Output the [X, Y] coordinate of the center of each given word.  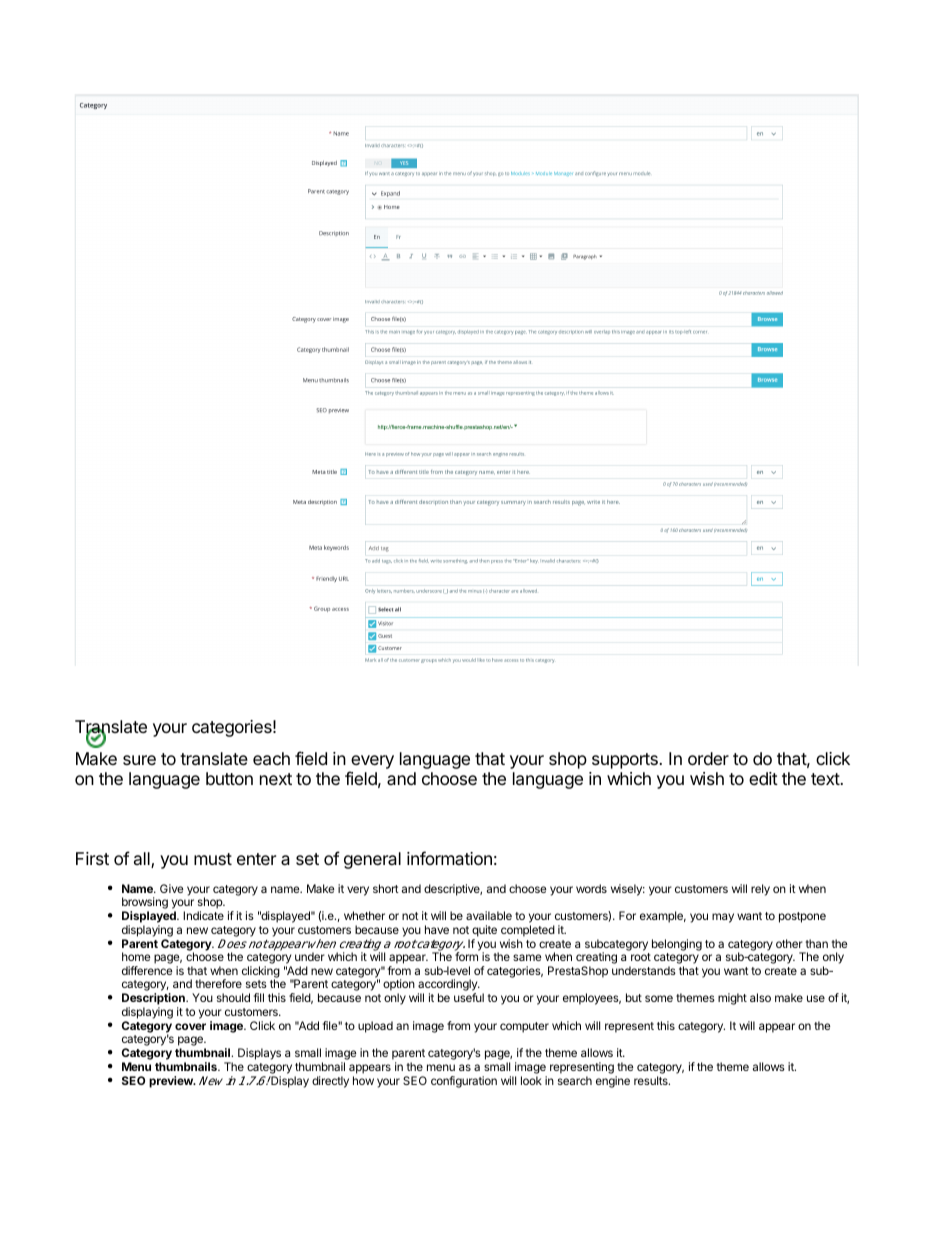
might [732, 999]
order [708, 758]
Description [154, 1000]
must [213, 859]
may [723, 918]
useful [469, 997]
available [489, 915]
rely [760, 890]
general [372, 860]
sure [139, 760]
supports [626, 761]
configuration [464, 1082]
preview [172, 1082]
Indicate [203, 915]
